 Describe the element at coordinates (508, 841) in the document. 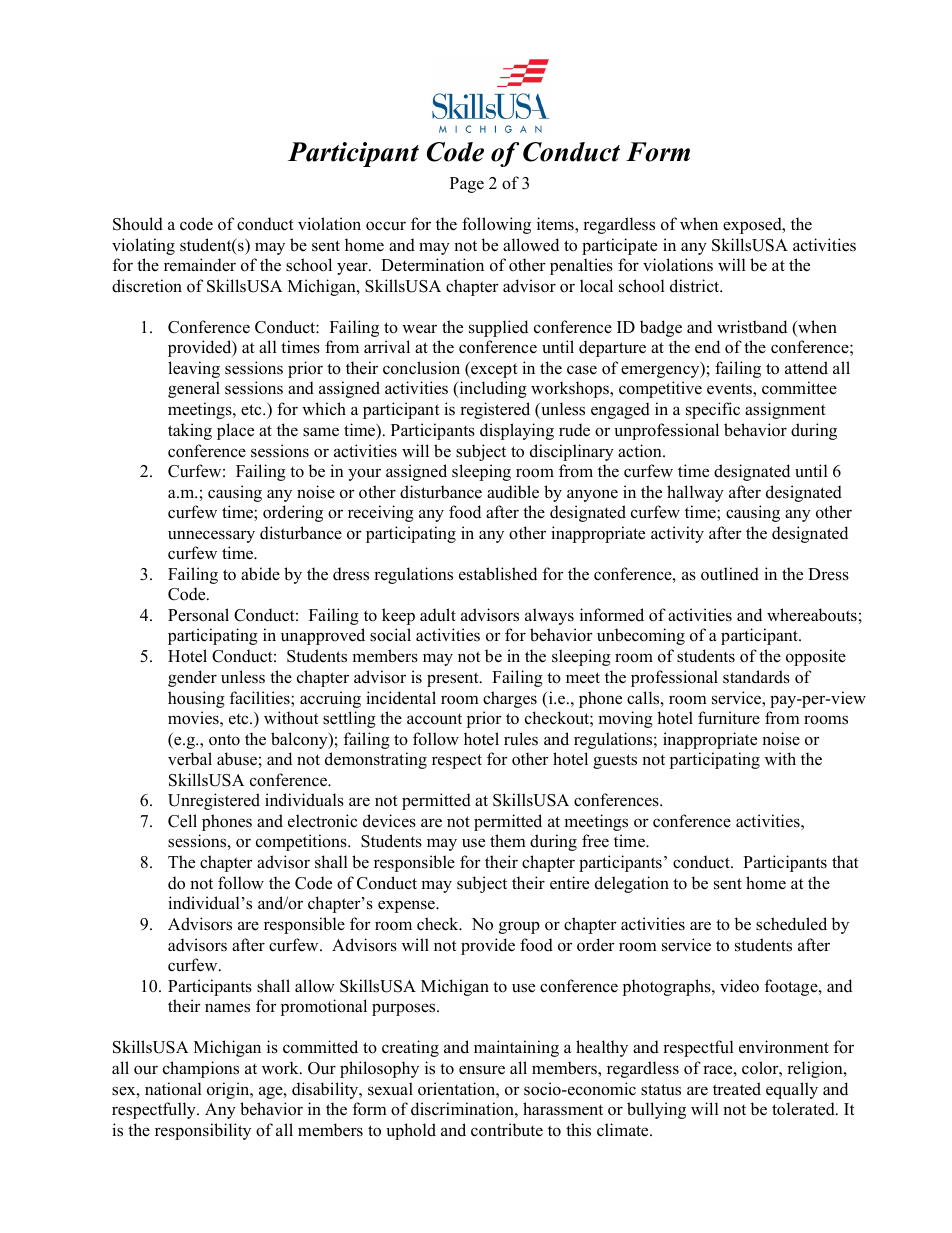

I see `them` at that location.
